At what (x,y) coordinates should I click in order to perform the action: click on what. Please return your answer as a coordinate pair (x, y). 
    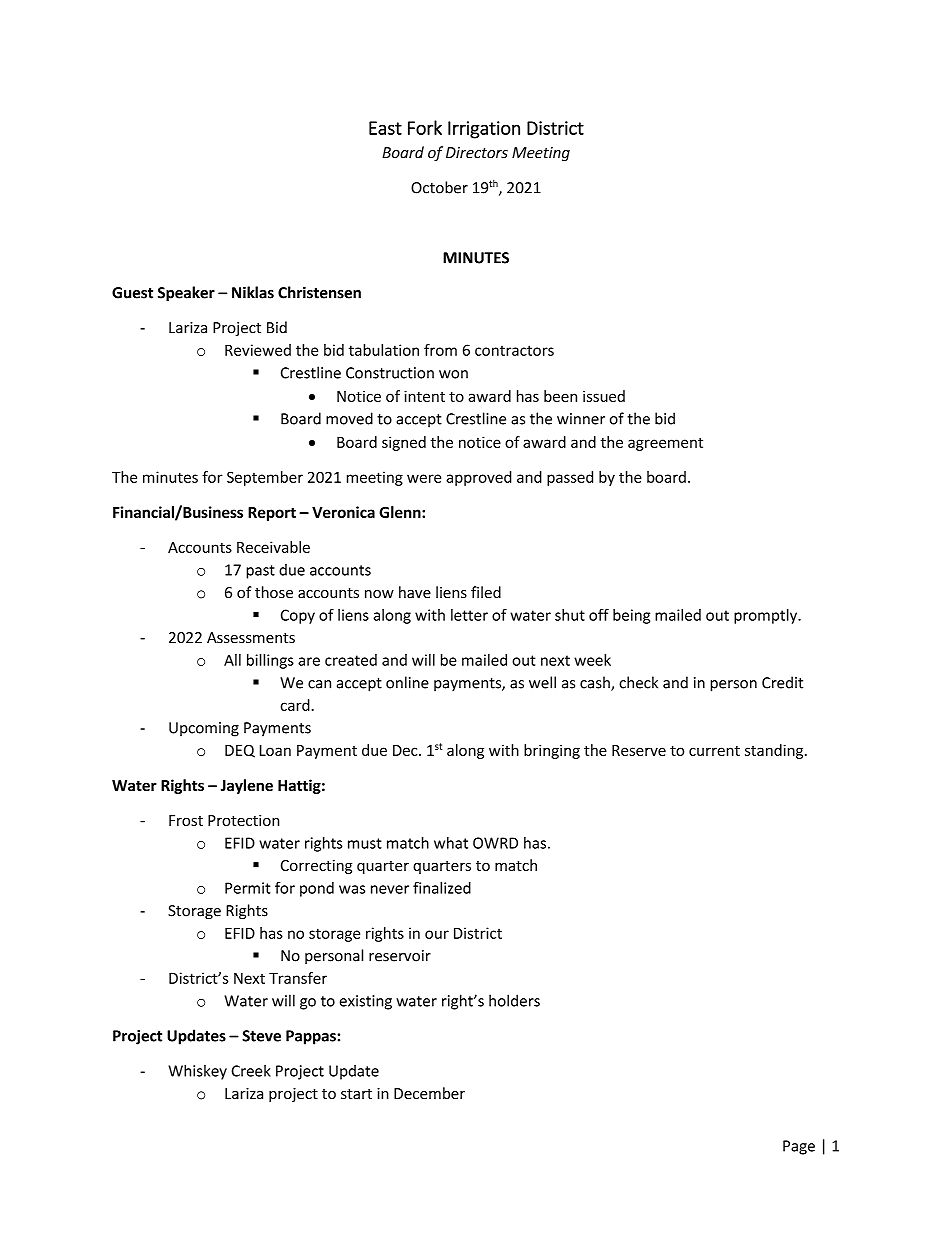
    Looking at the image, I should click on (451, 843).
